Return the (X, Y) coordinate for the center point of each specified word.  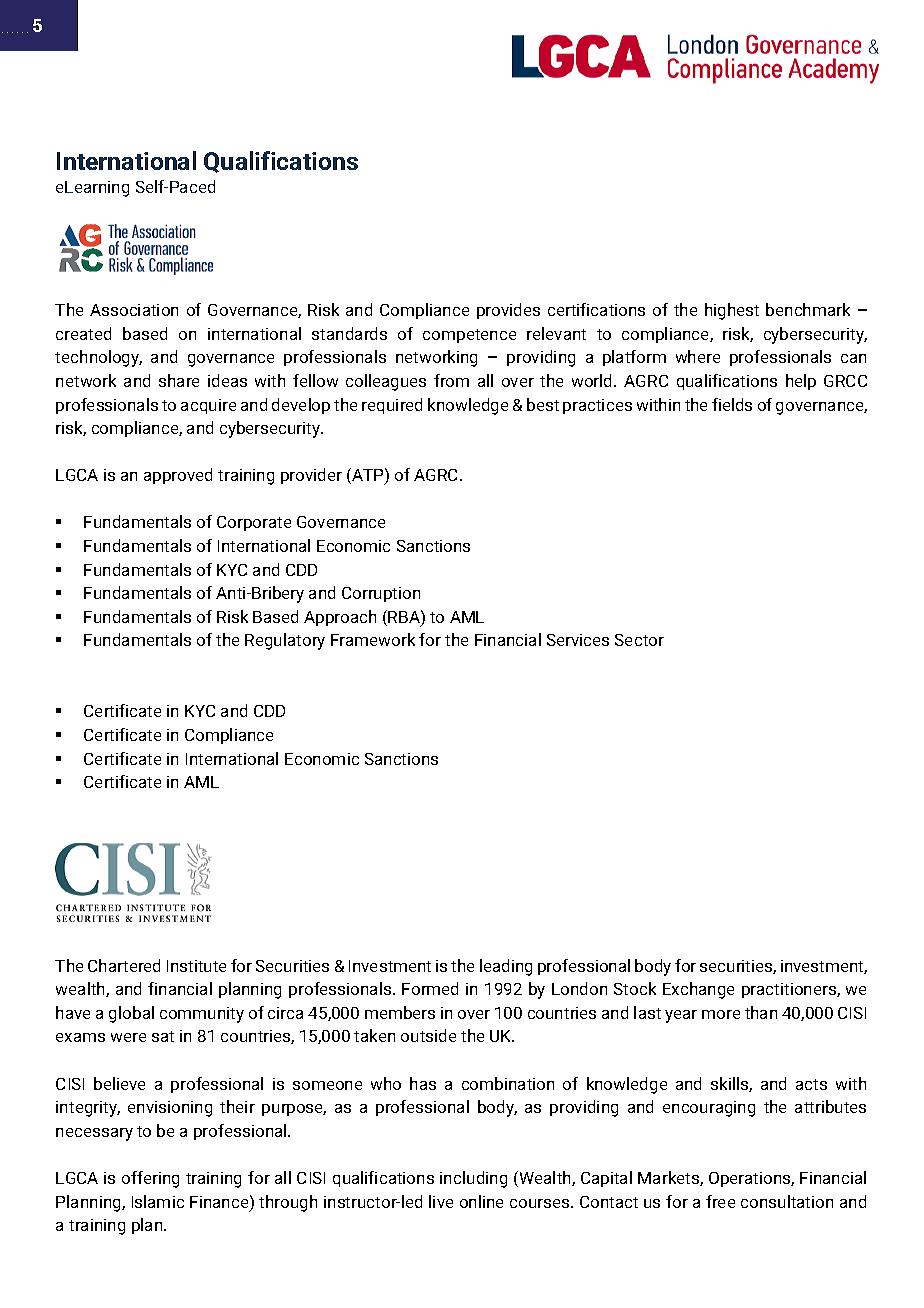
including (473, 1179)
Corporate (254, 523)
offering (150, 1179)
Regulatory (285, 641)
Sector (639, 640)
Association (134, 310)
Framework (373, 639)
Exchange (698, 990)
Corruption (381, 594)
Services (578, 640)
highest (732, 311)
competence (469, 336)
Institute (196, 966)
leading (506, 967)
